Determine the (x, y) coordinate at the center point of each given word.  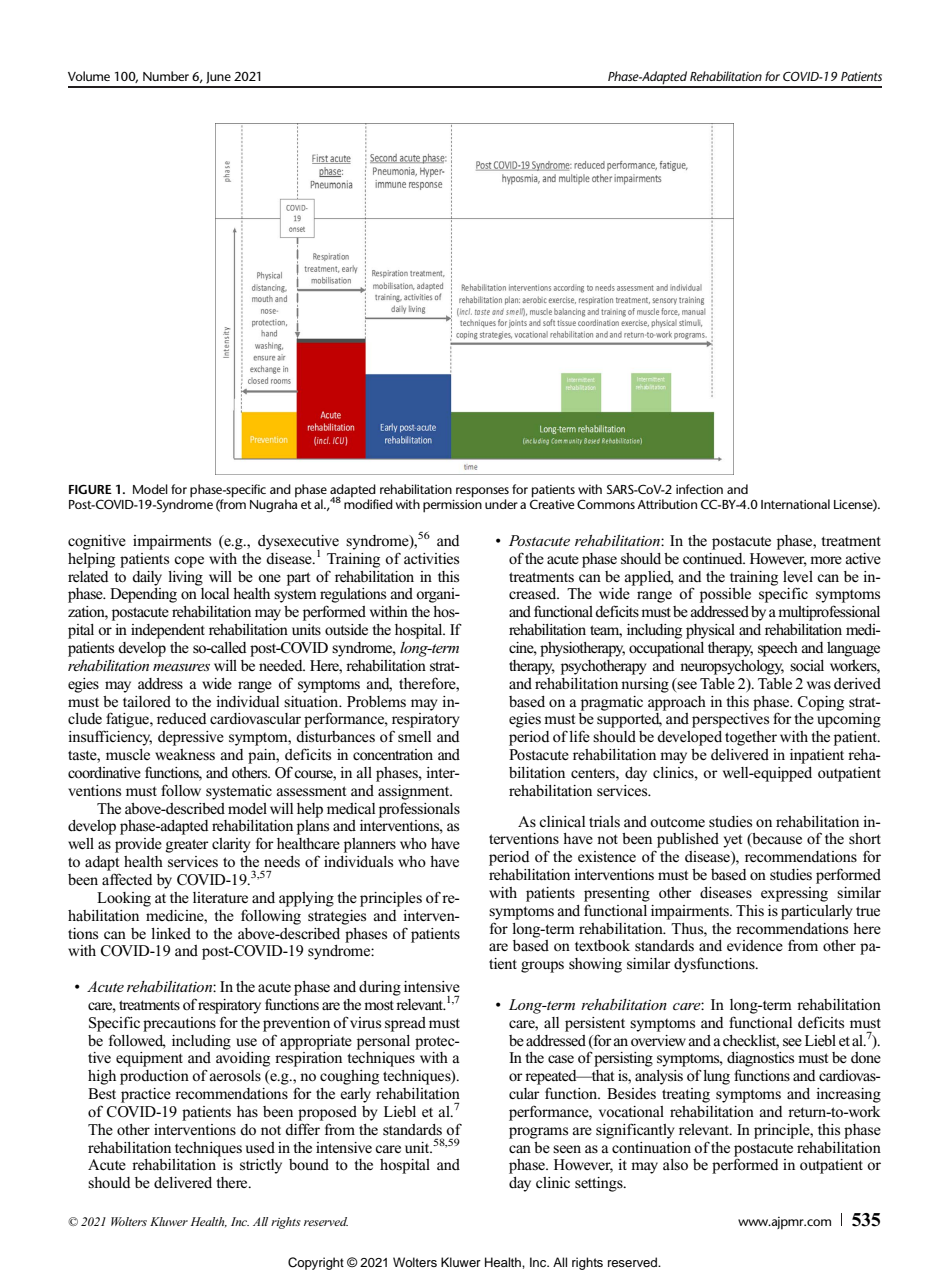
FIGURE (90, 489)
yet (732, 841)
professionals (419, 810)
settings (600, 1184)
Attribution (667, 504)
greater (187, 846)
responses (482, 493)
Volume (89, 76)
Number (166, 76)
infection (699, 489)
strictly (261, 1166)
